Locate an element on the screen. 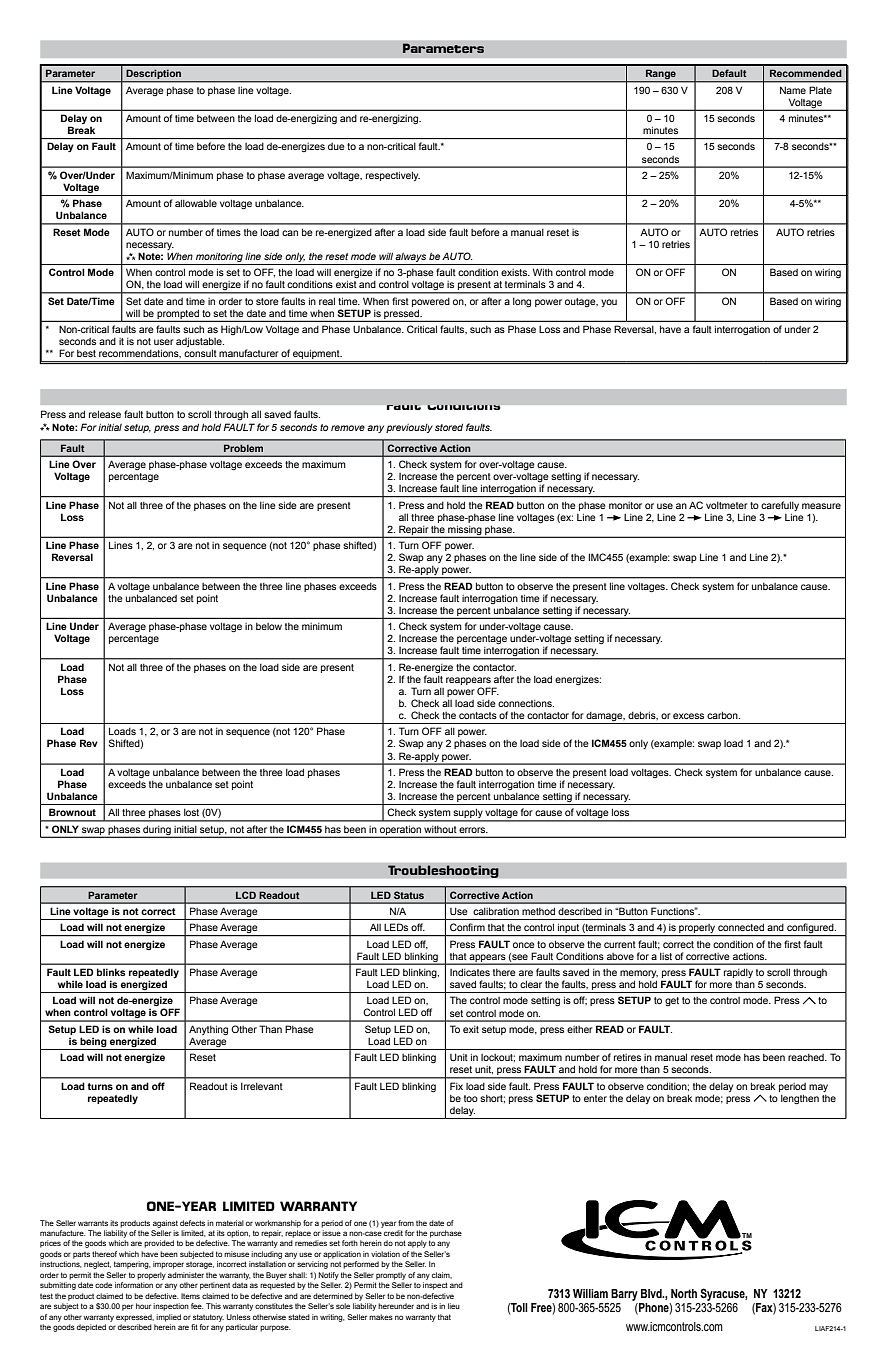  configured is located at coordinates (810, 929).
